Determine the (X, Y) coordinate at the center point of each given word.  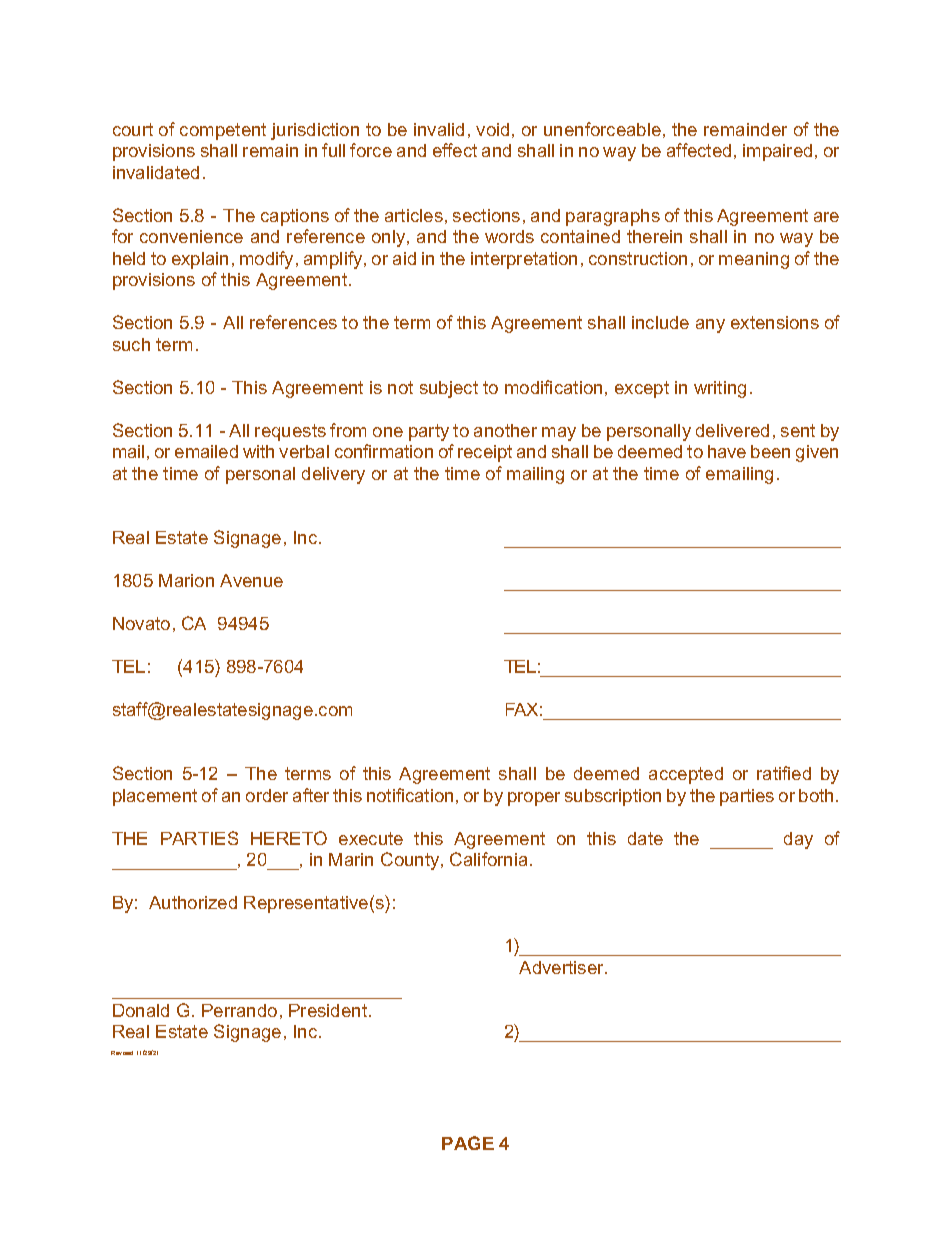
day (798, 840)
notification (410, 795)
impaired (777, 152)
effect (455, 150)
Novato (141, 623)
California (488, 859)
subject (449, 389)
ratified (784, 773)
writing (720, 389)
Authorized (193, 902)
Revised (122, 1053)
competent (223, 131)
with (258, 451)
